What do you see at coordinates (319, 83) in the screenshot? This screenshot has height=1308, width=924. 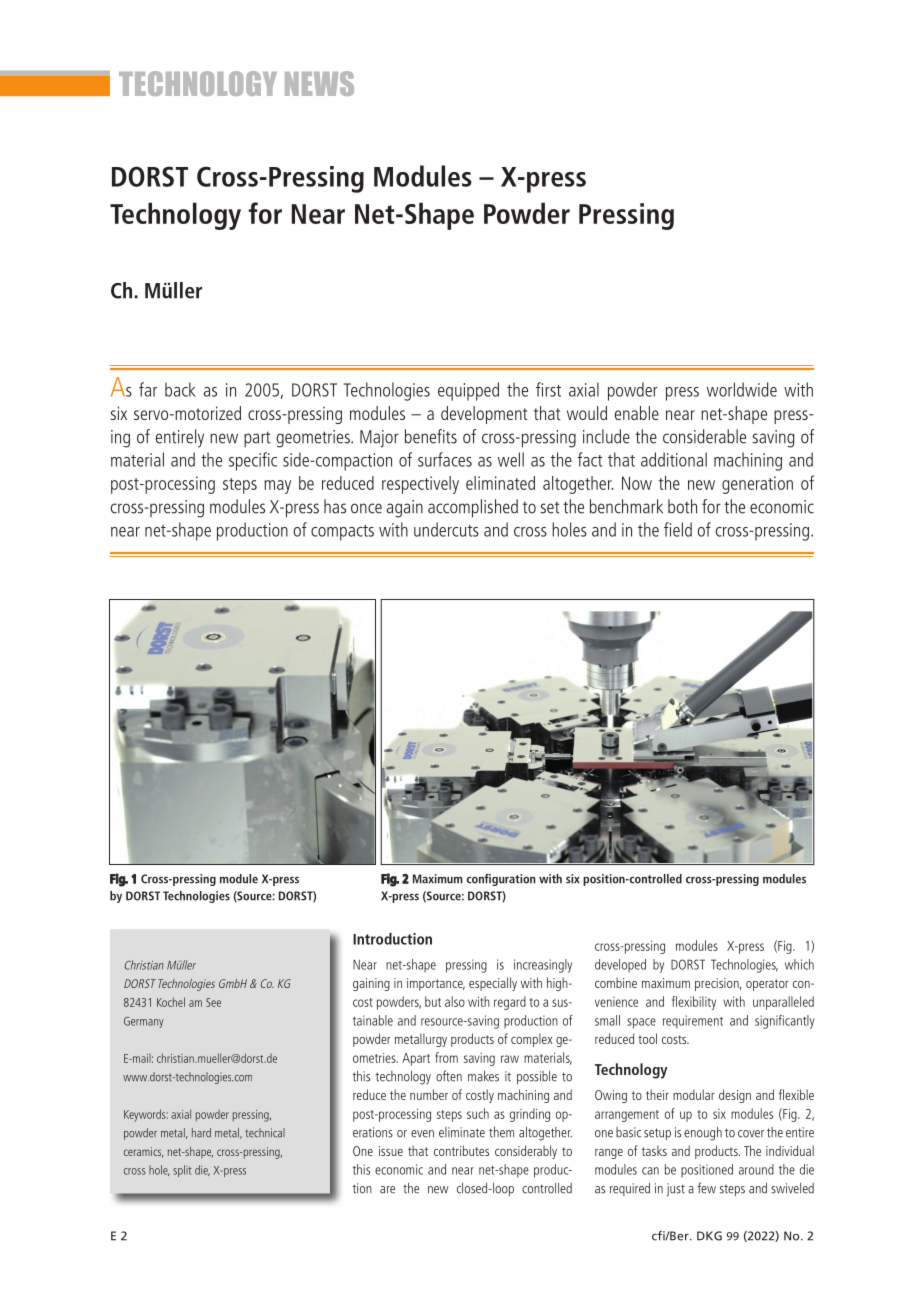 I see `NEWS` at bounding box center [319, 83].
